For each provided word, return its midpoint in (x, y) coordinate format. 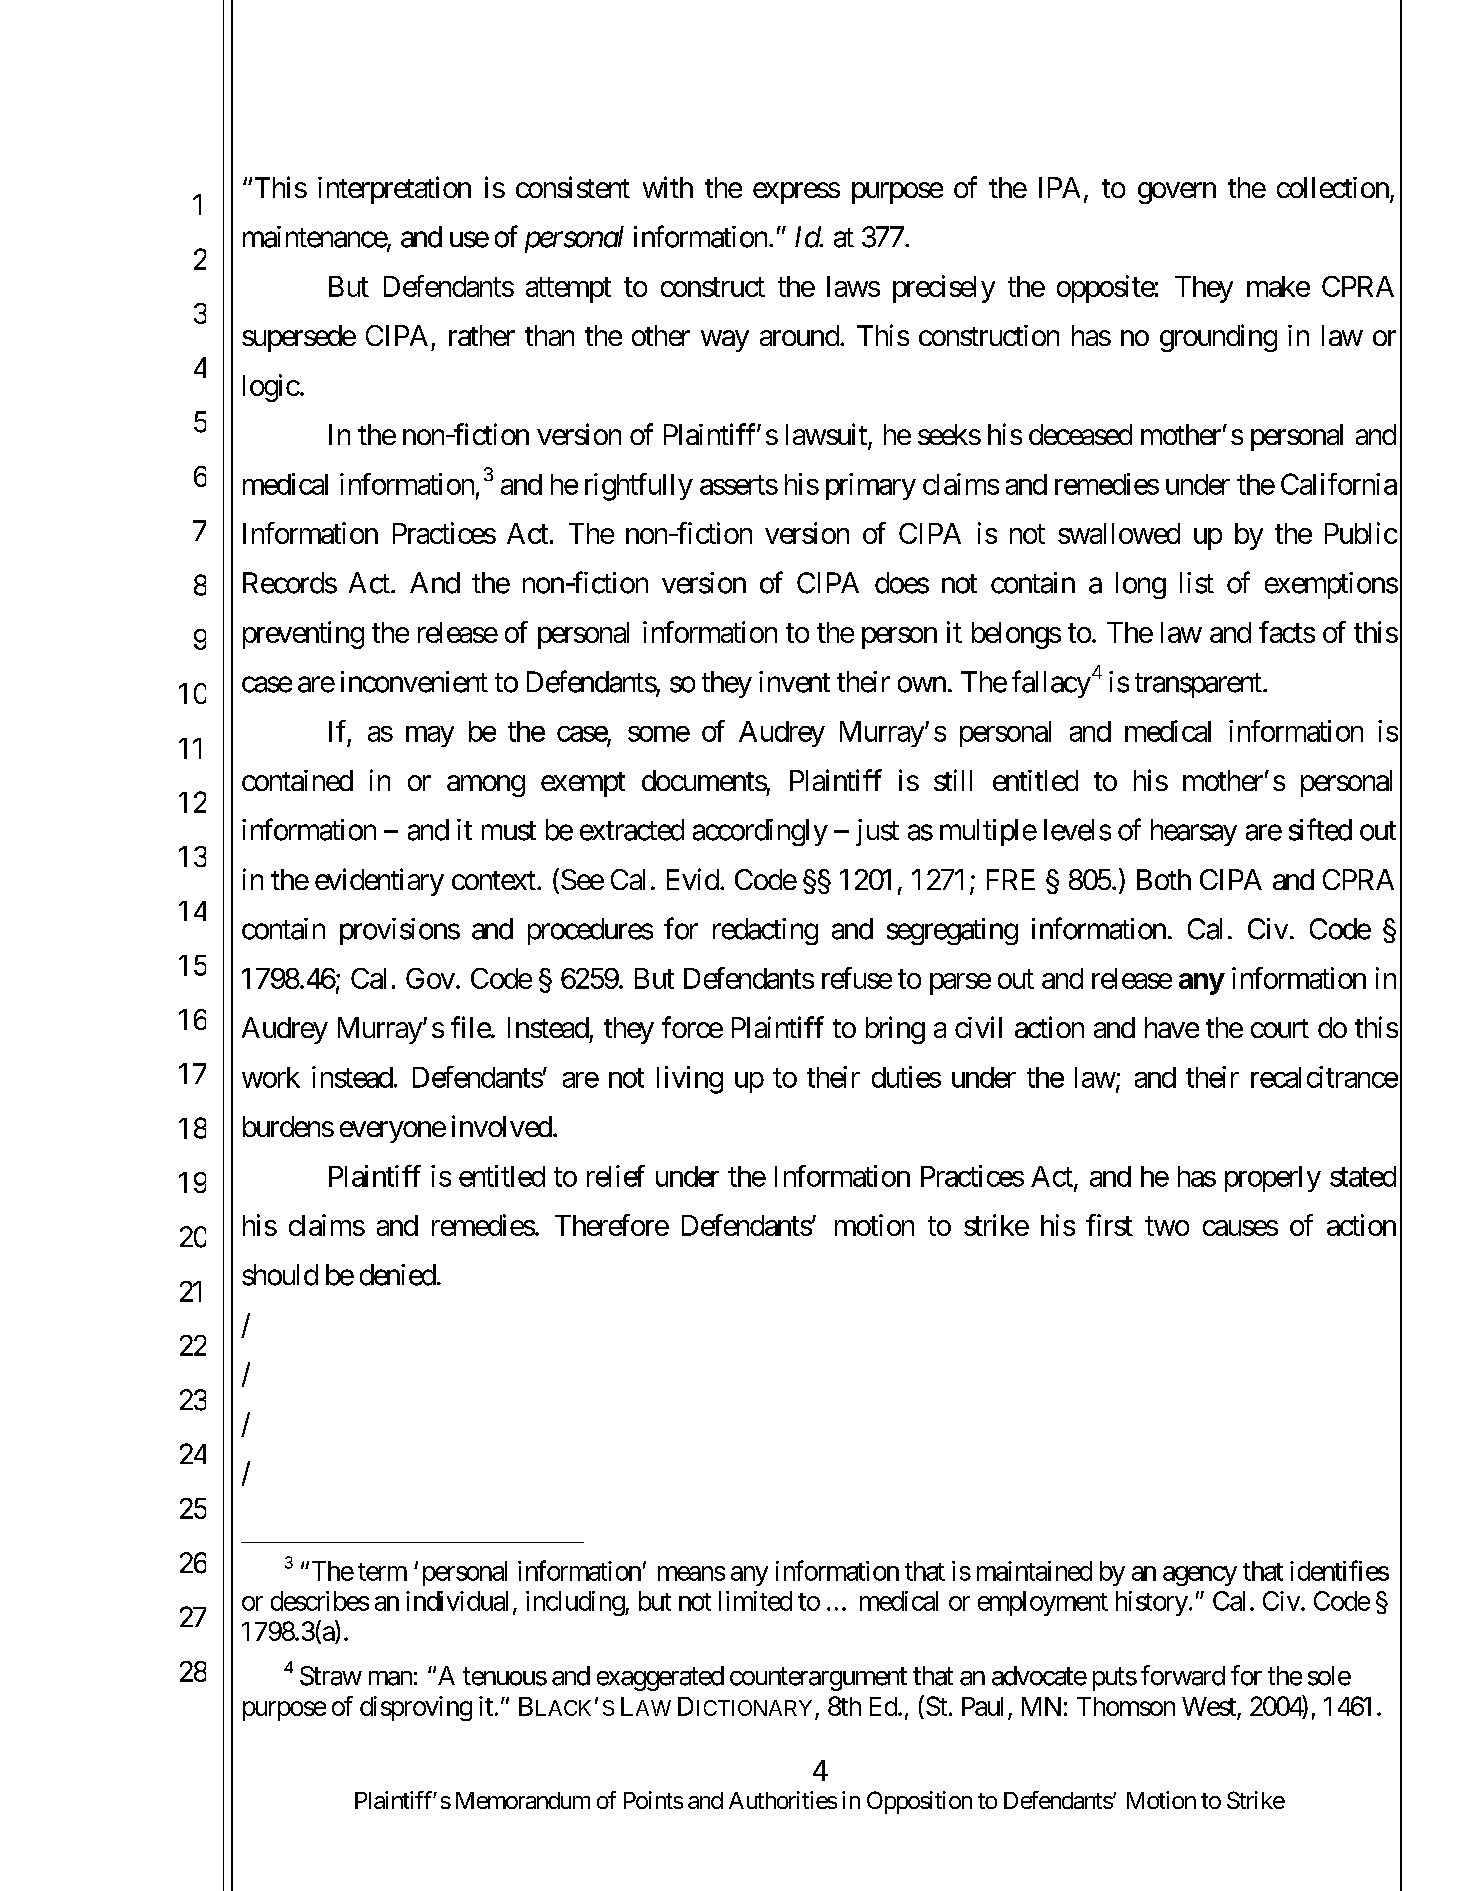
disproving (416, 1708)
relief (616, 1176)
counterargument (818, 1679)
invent (794, 682)
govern (1177, 193)
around (799, 335)
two (1167, 1226)
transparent (1198, 685)
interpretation (394, 190)
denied (398, 1275)
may (430, 736)
